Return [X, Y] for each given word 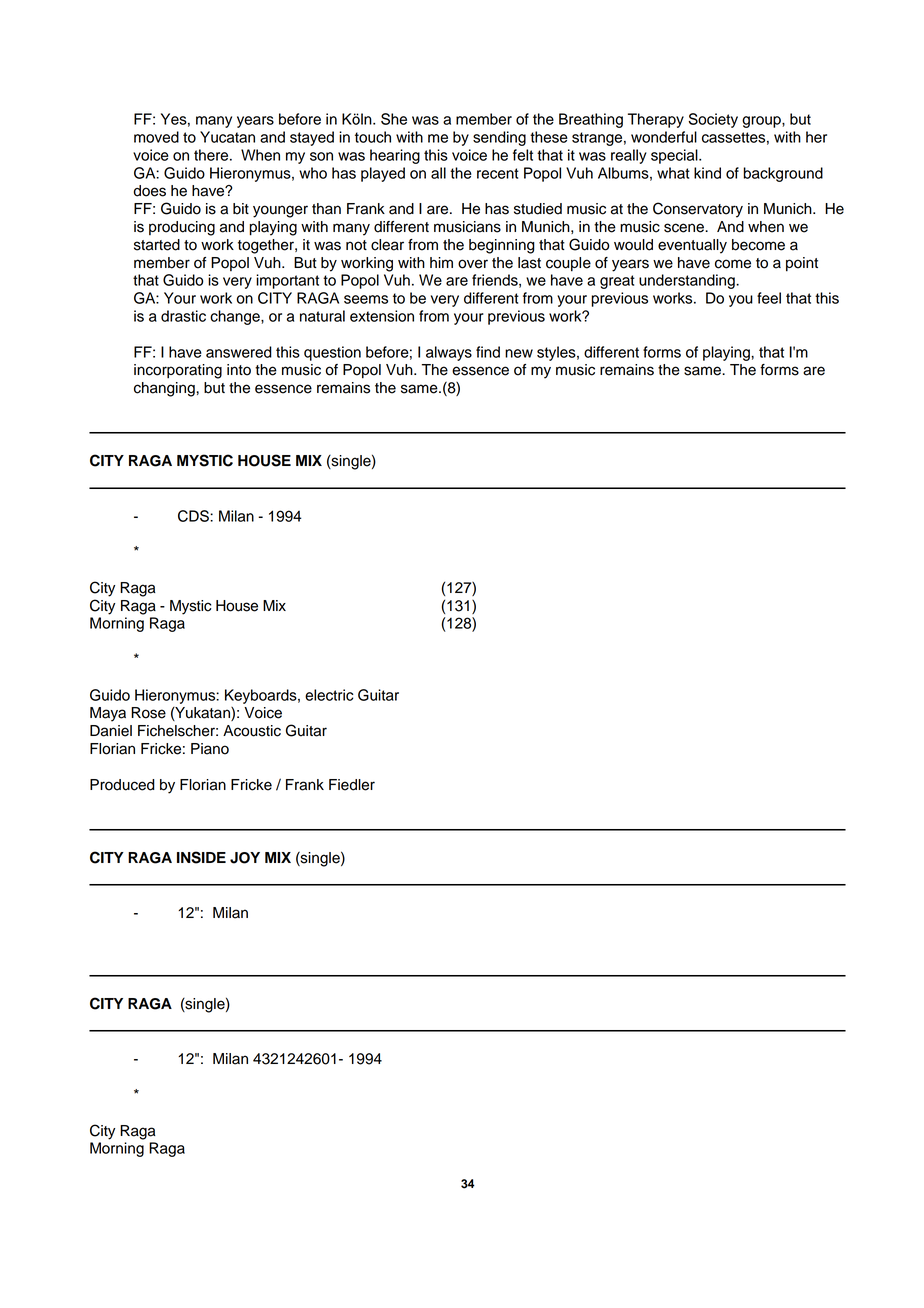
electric [329, 695]
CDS [194, 516]
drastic [183, 316]
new [519, 353]
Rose [148, 713]
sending [499, 138]
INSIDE [201, 857]
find [488, 352]
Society [713, 120]
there [212, 155]
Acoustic [252, 731]
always [449, 353]
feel [769, 298]
